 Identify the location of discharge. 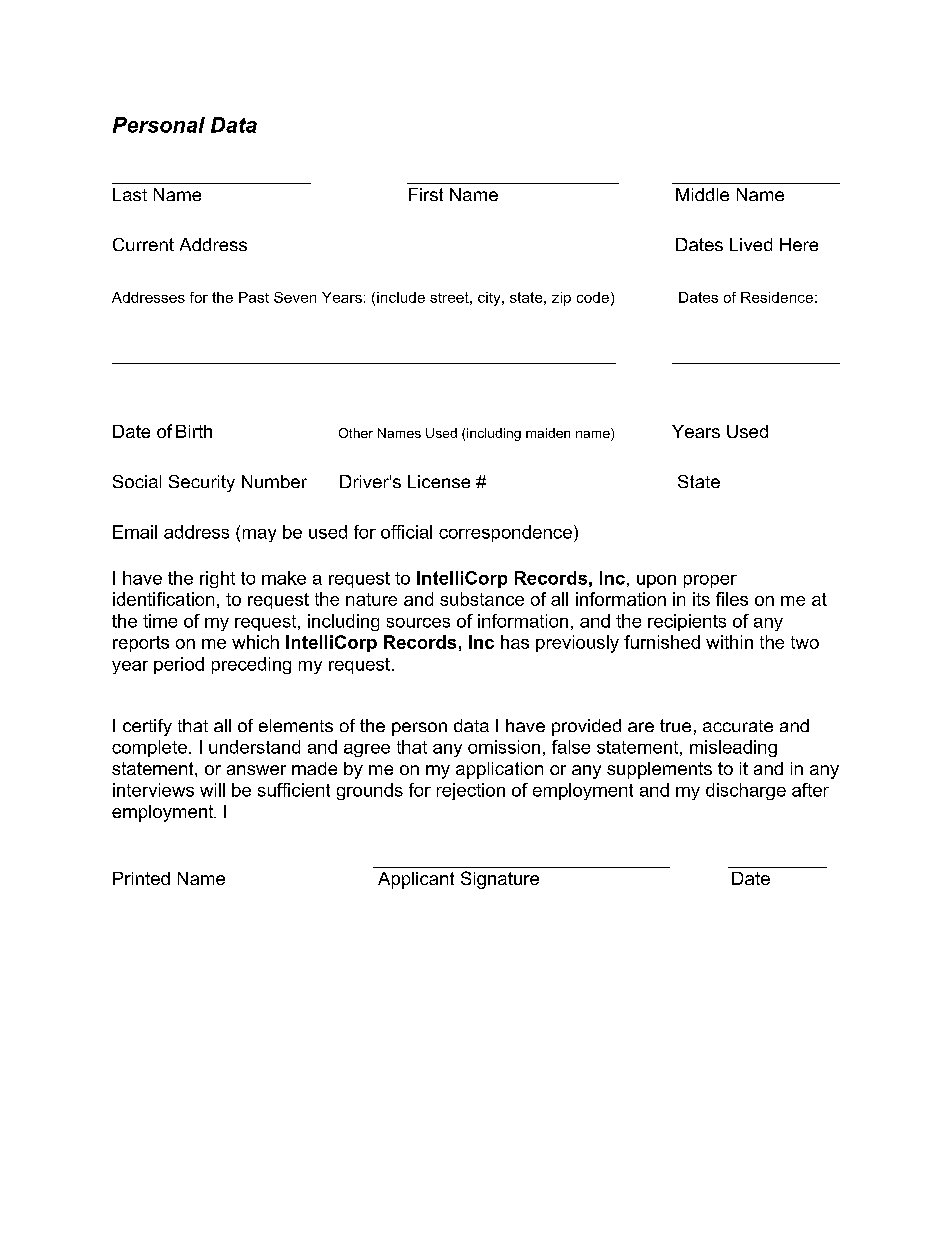
(746, 791).
